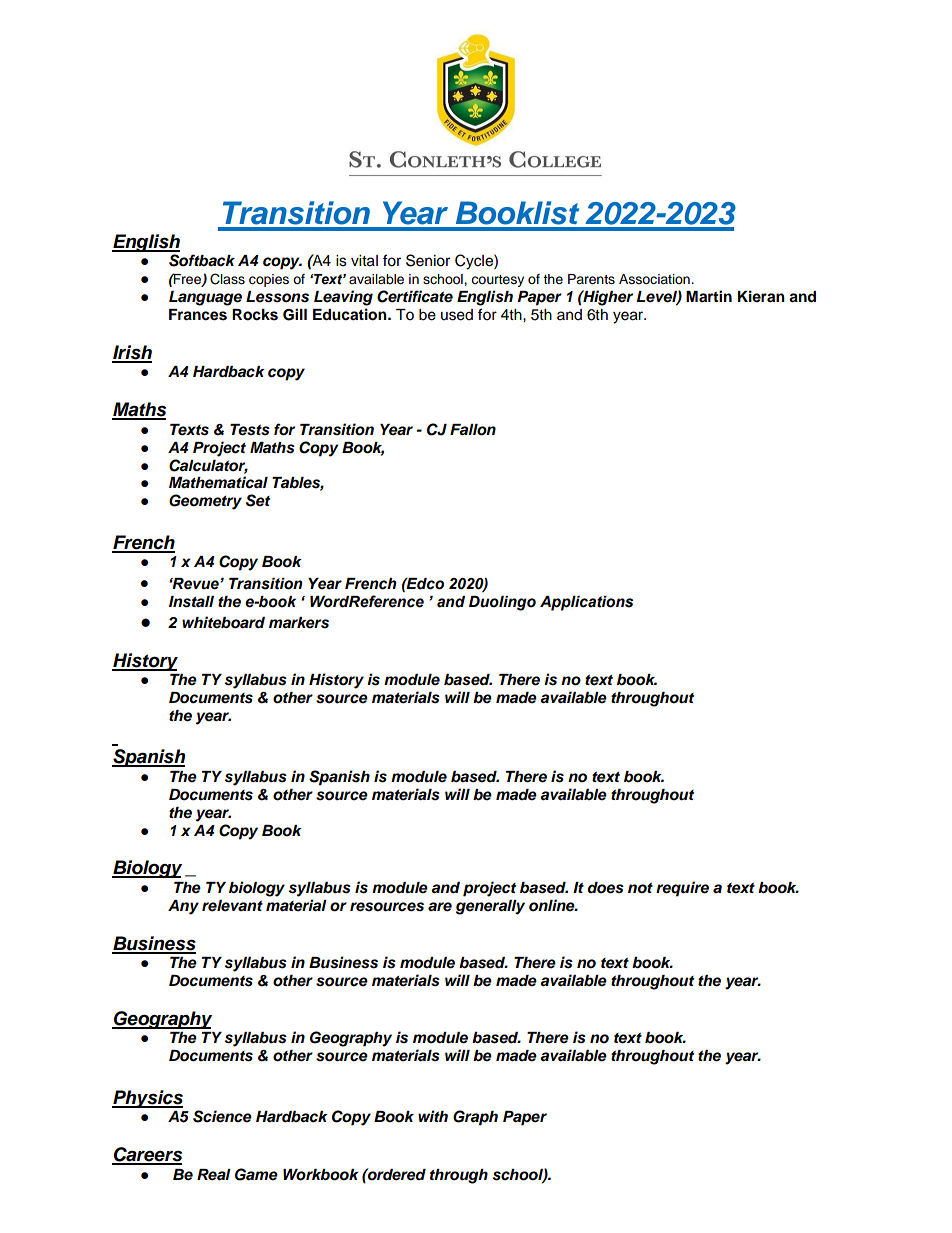  What do you see at coordinates (415, 296) in the document?
I see `Certificate` at bounding box center [415, 296].
